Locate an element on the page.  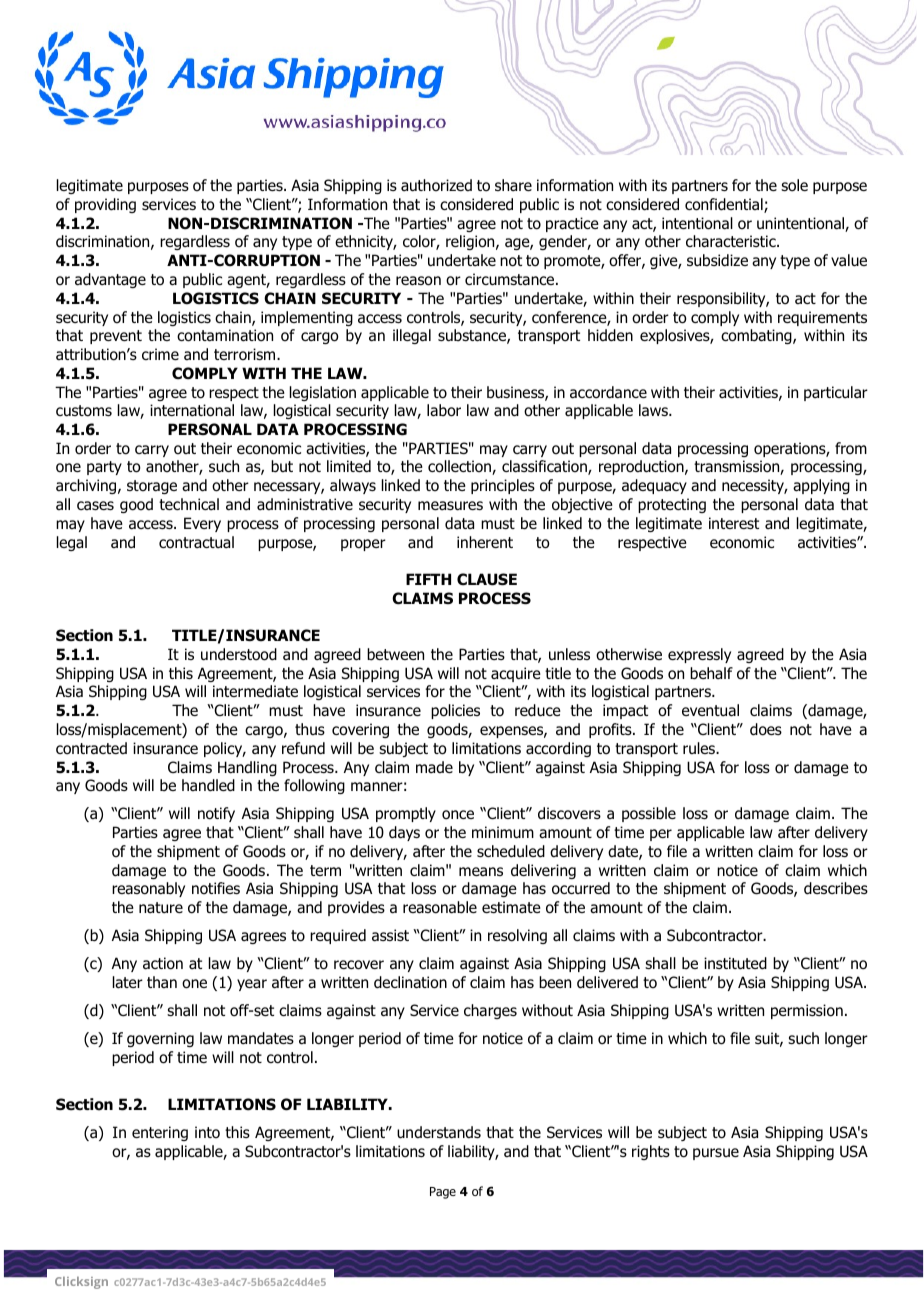
confidential is located at coordinates (725, 205).
